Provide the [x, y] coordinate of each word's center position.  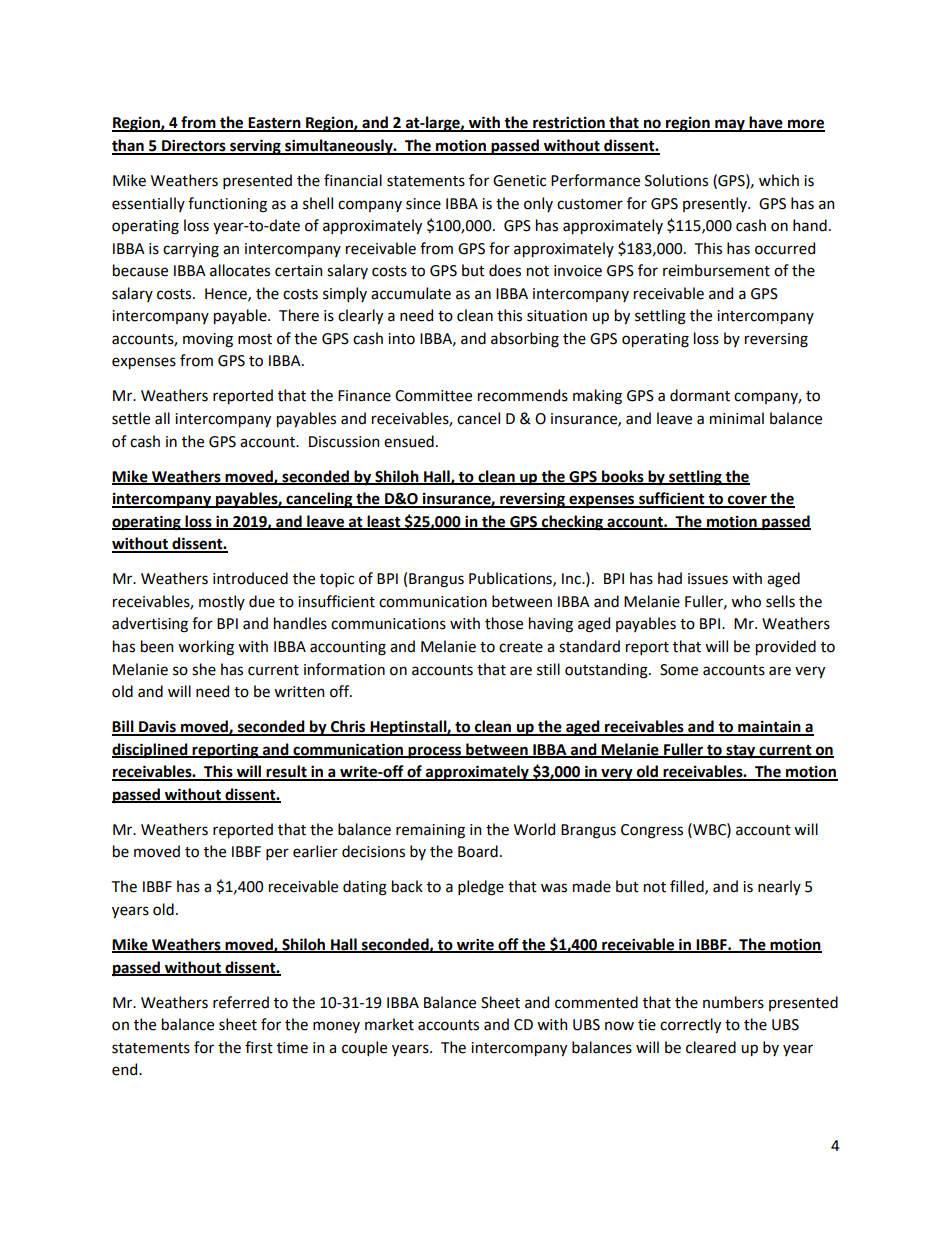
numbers [733, 1002]
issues [708, 579]
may [730, 125]
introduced [250, 578]
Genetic [519, 181]
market [389, 1024]
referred [241, 1002]
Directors [194, 146]
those [504, 623]
